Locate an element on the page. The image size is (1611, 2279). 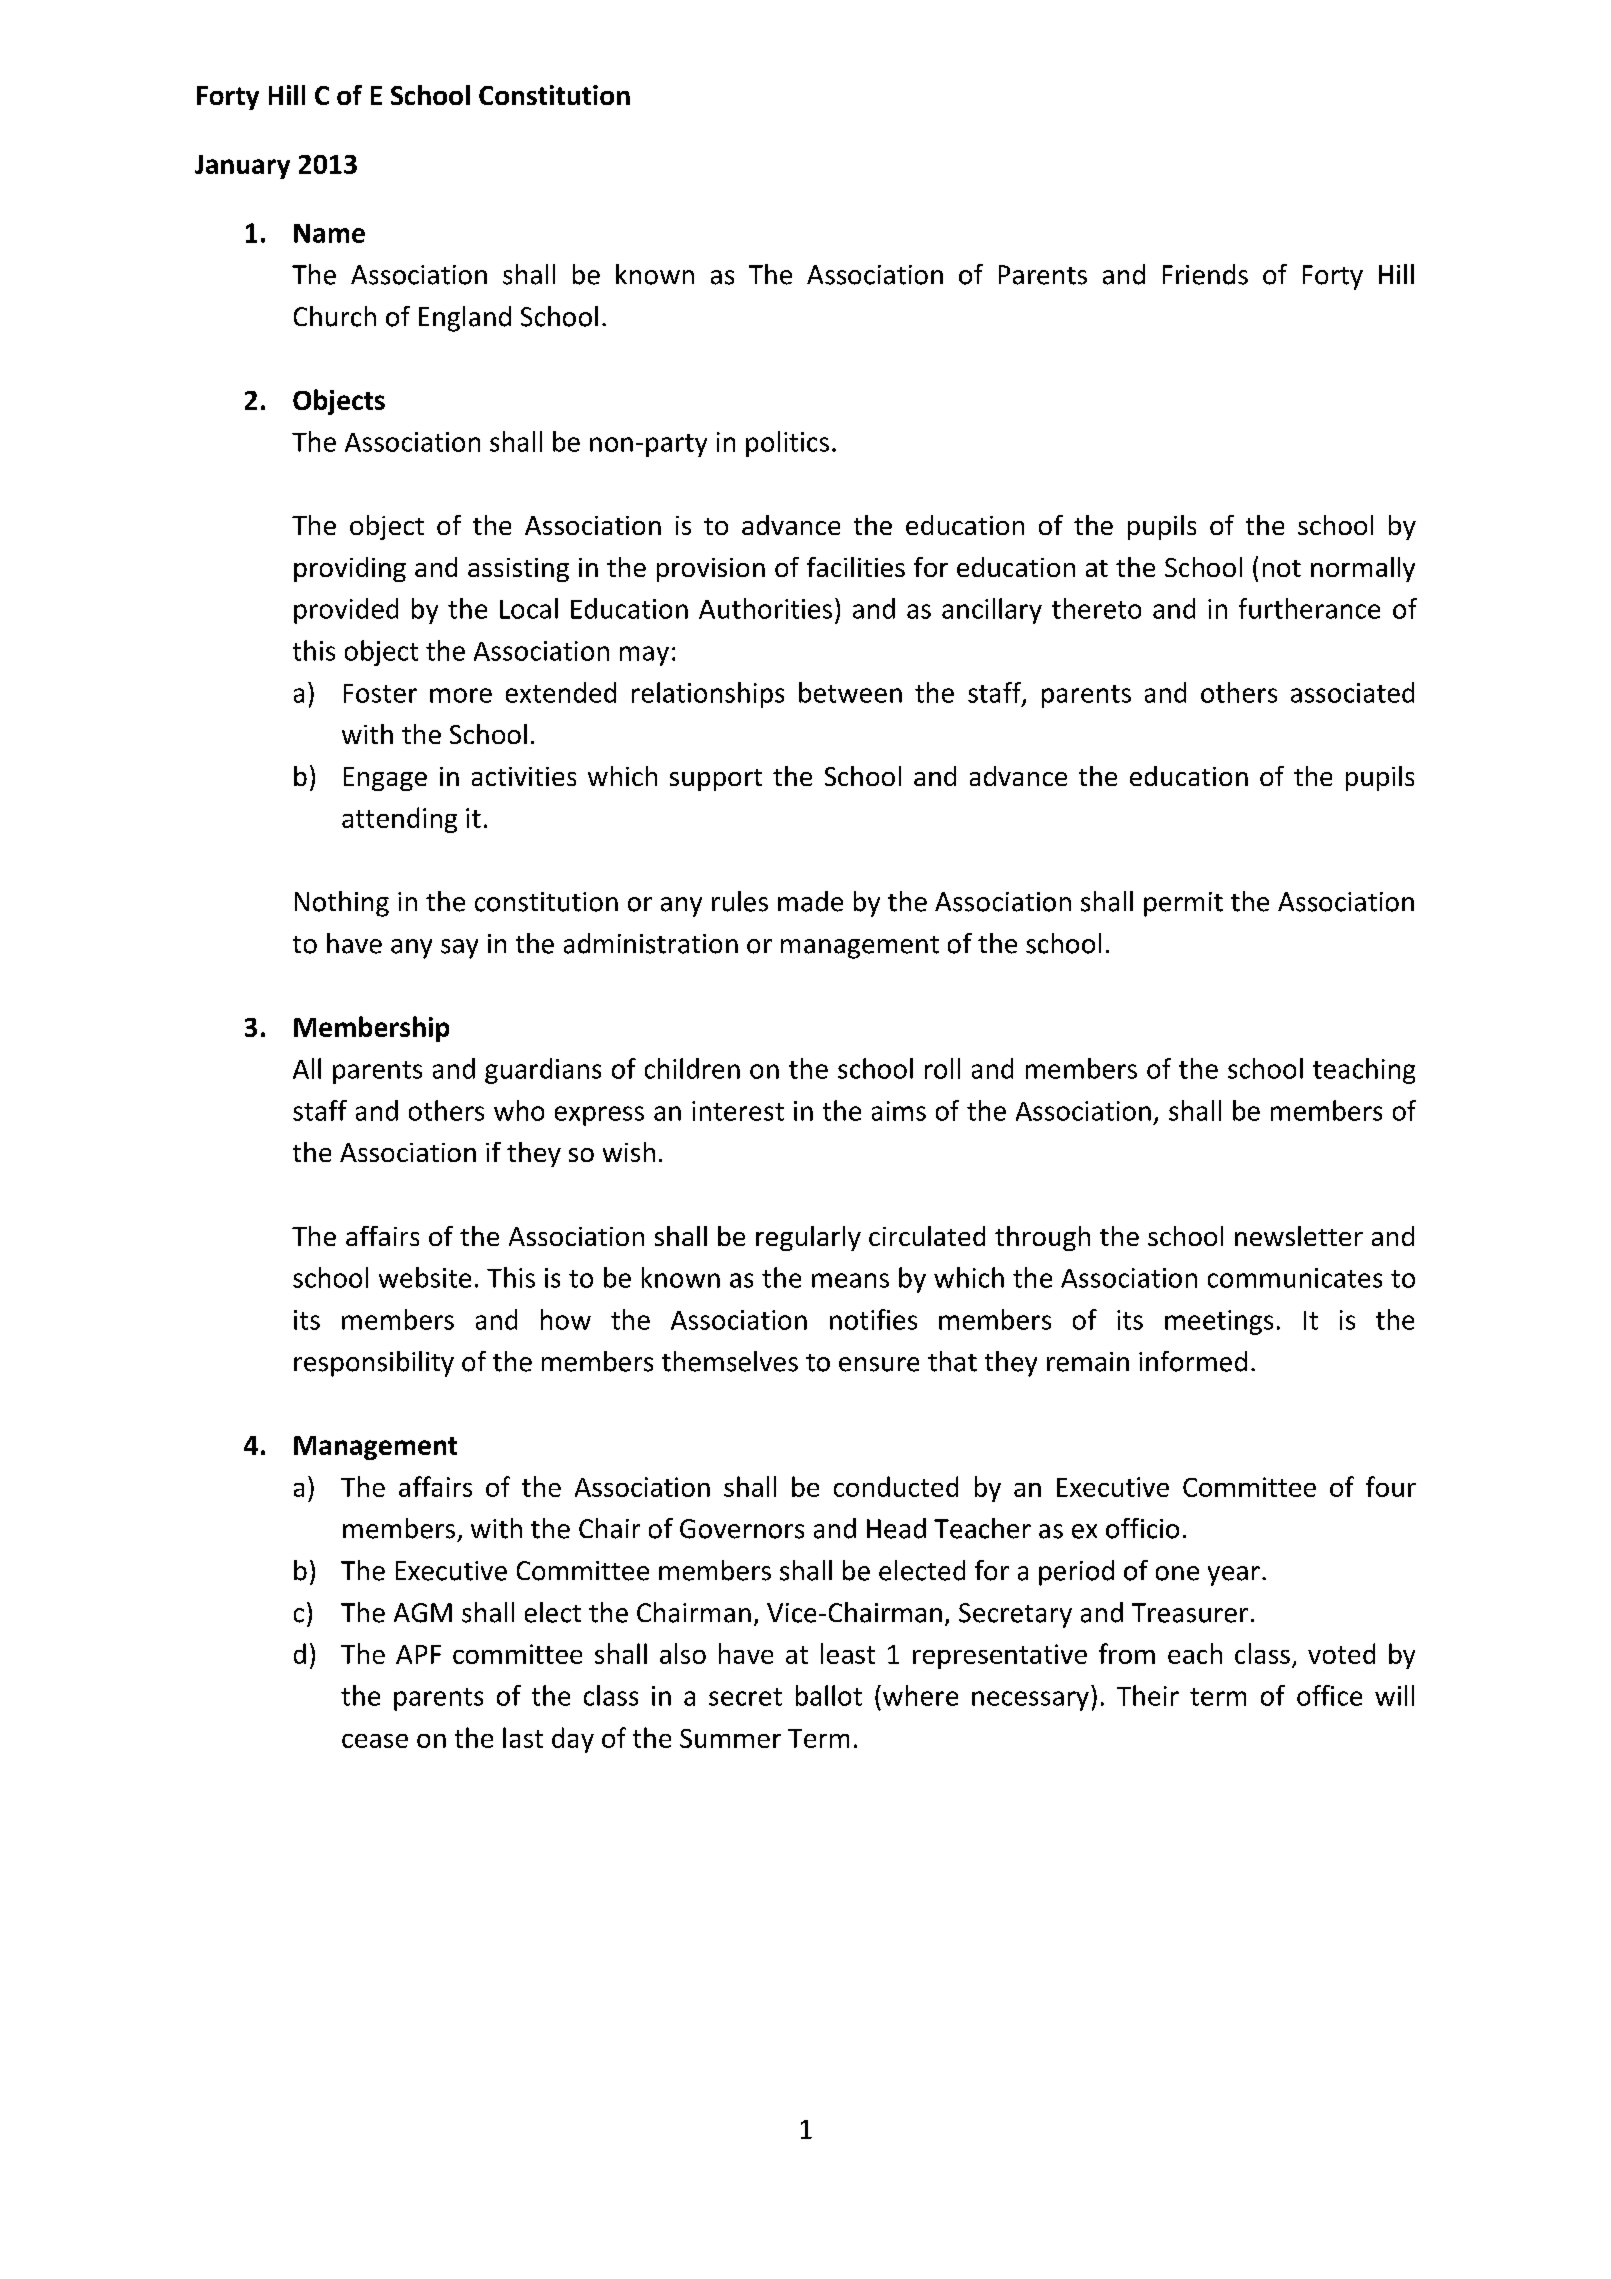
politics is located at coordinates (787, 444).
